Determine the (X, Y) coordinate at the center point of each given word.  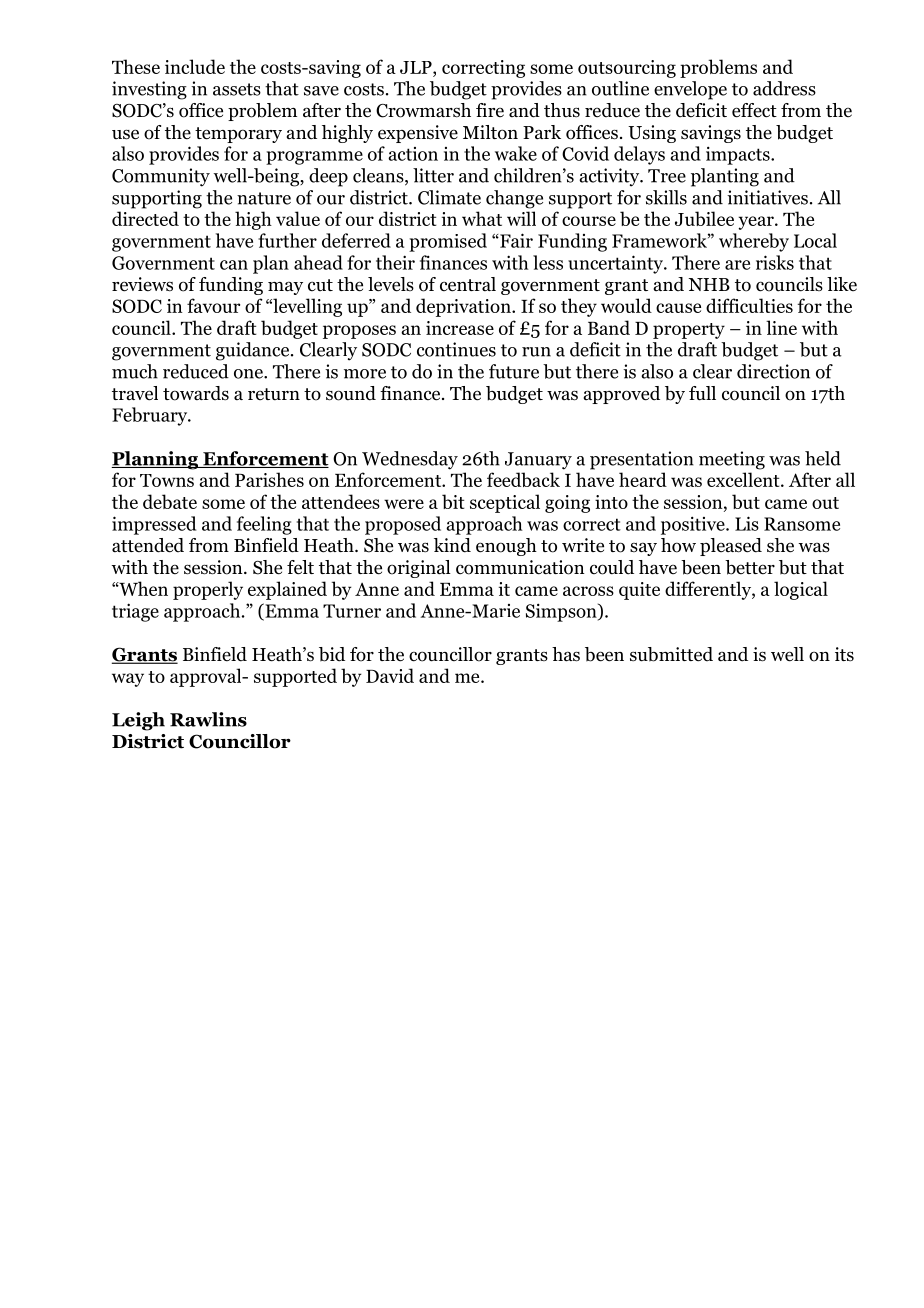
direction (773, 371)
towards (196, 393)
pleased (731, 547)
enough (506, 547)
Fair (515, 240)
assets (237, 89)
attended (148, 545)
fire (490, 110)
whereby (754, 242)
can (234, 265)
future (514, 371)
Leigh (138, 721)
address (784, 88)
